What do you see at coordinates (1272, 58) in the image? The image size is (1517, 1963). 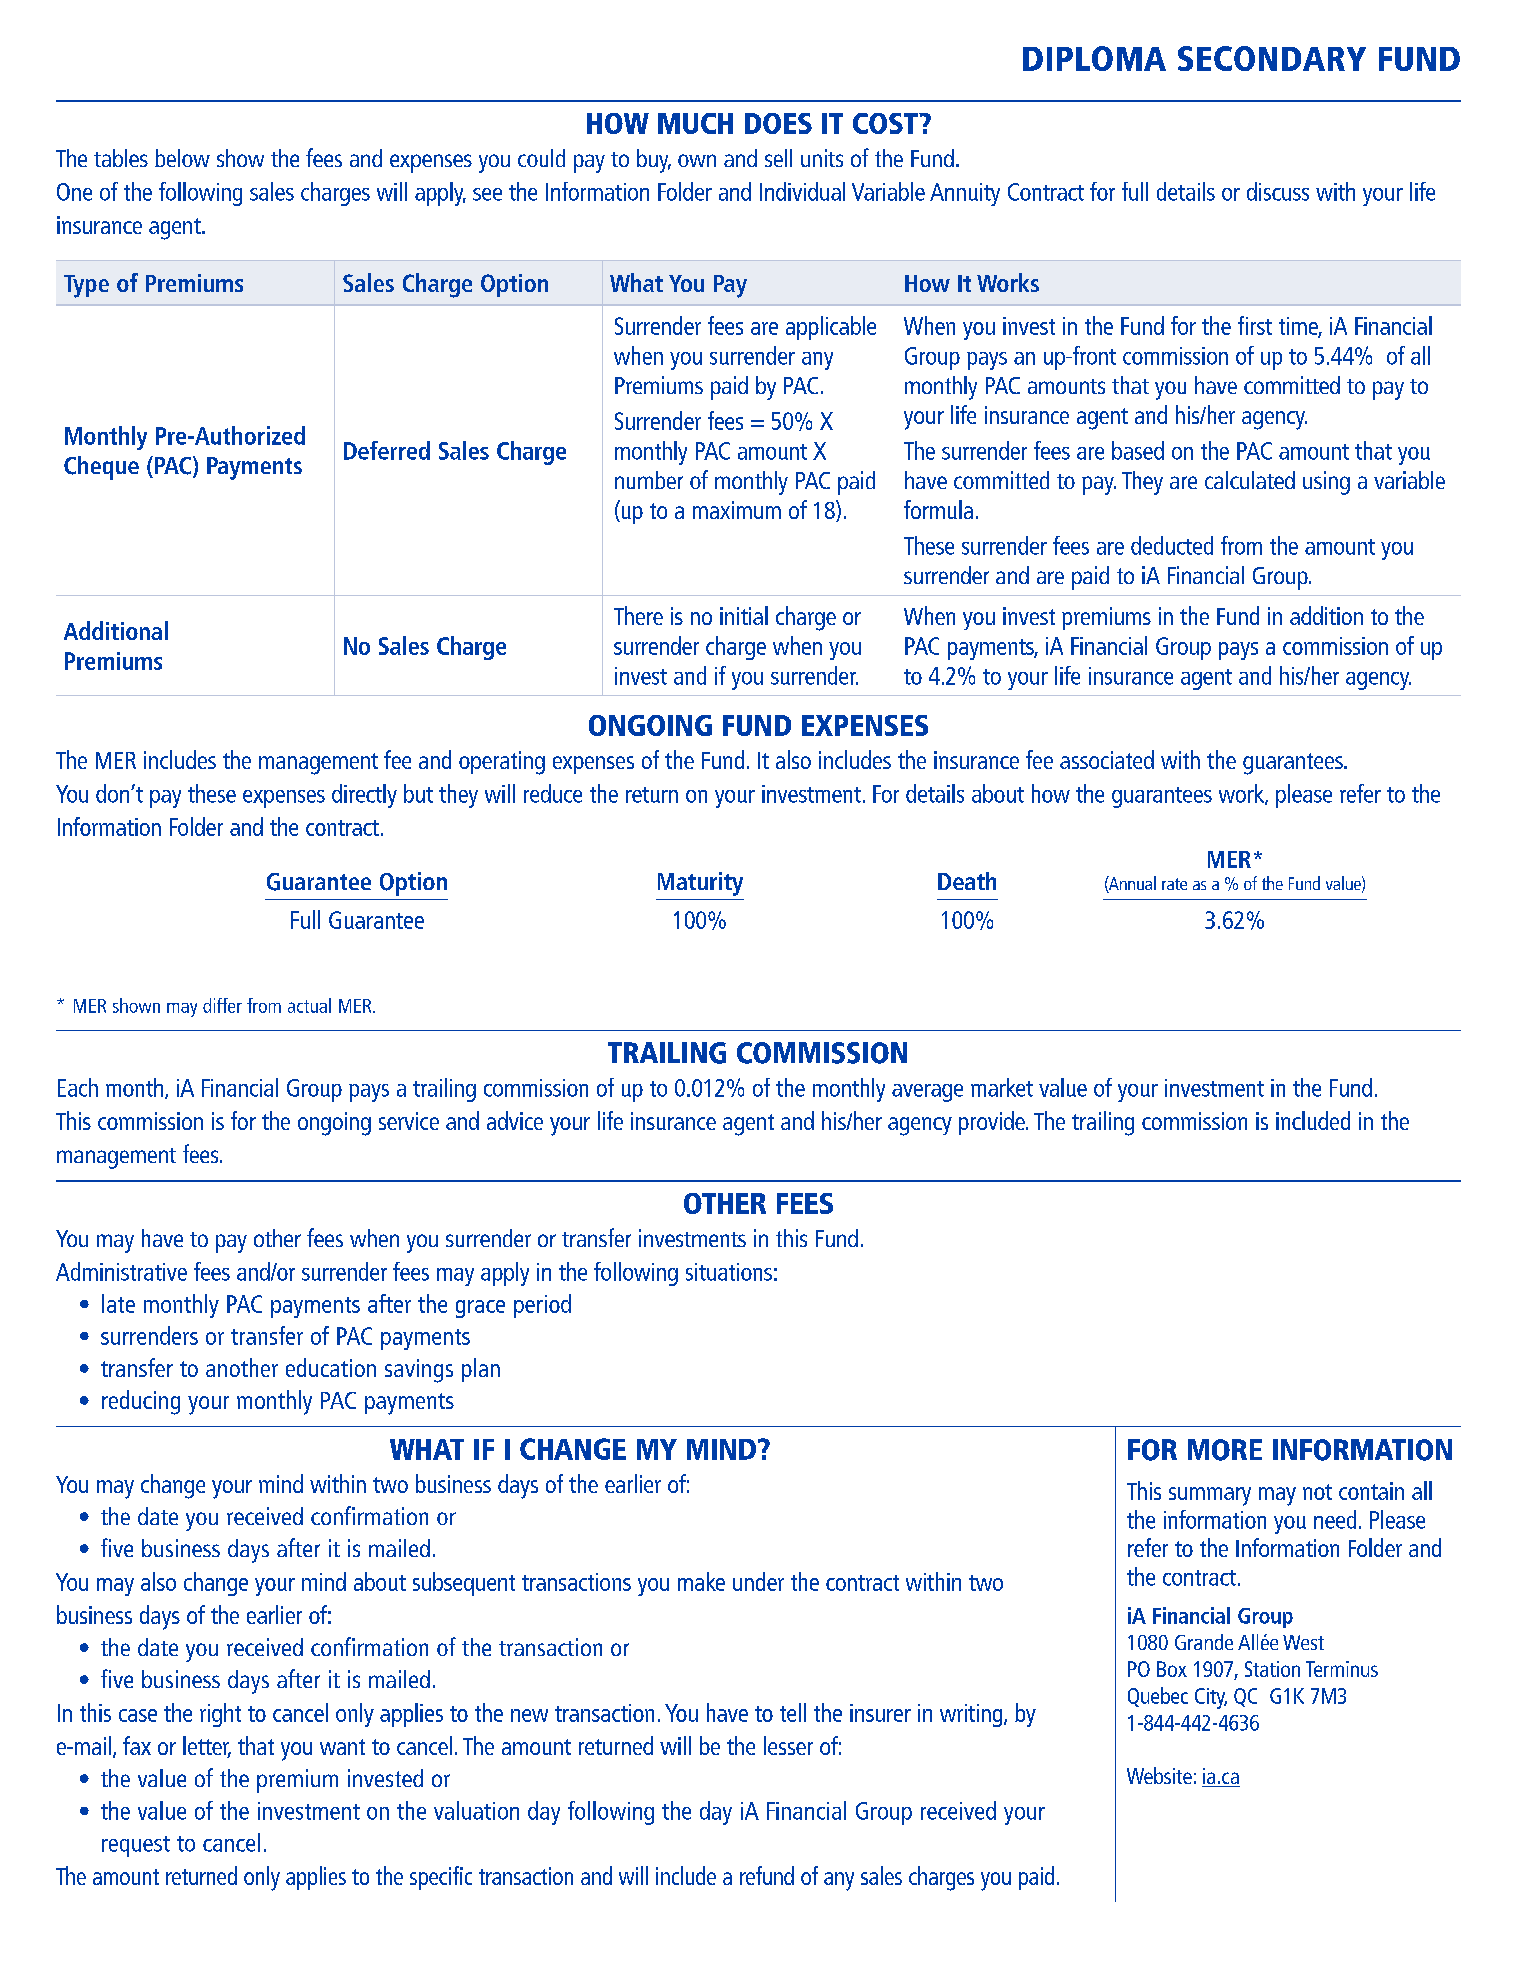 I see `SECONDARY` at bounding box center [1272, 58].
